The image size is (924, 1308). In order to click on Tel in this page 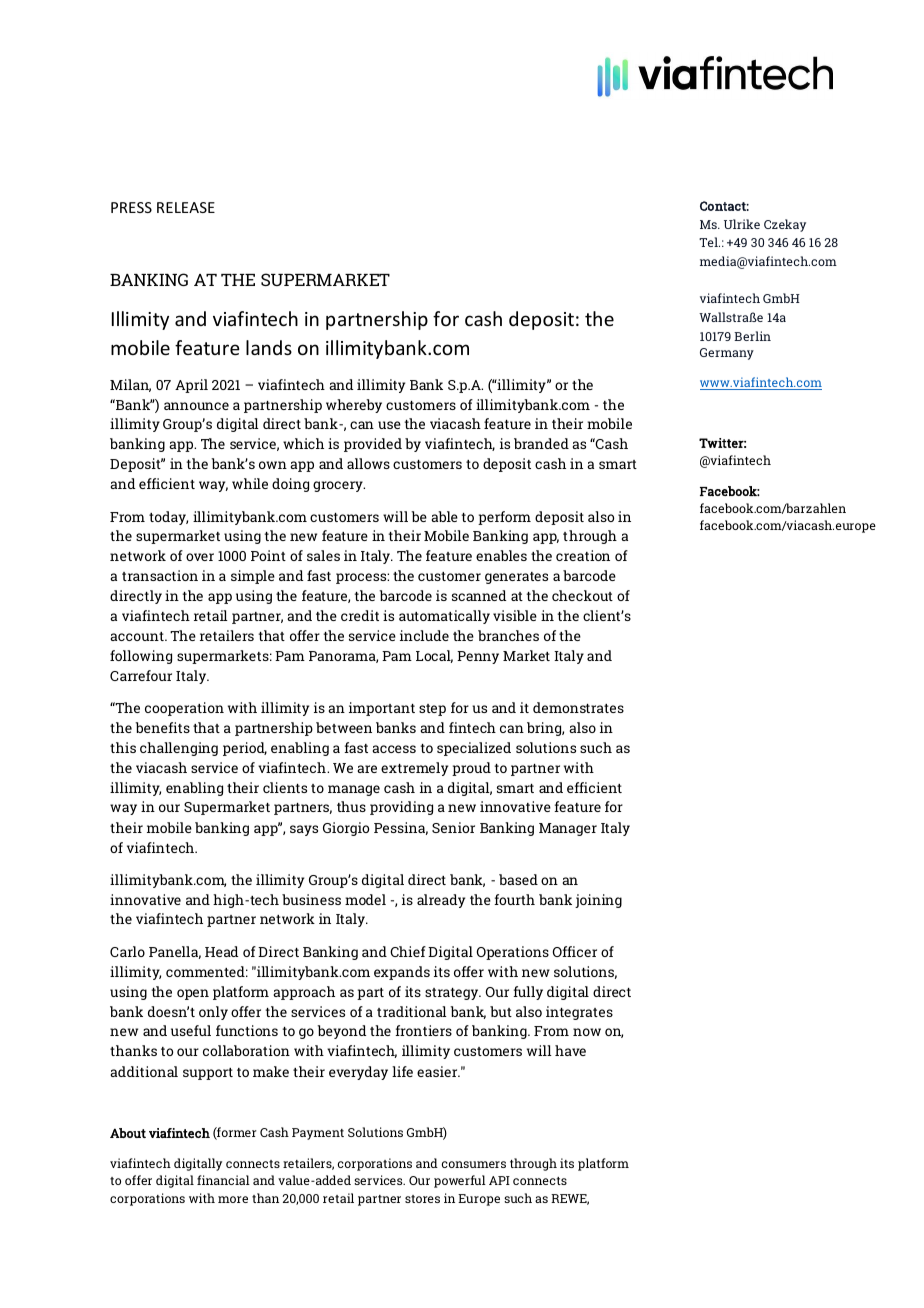, I will do `click(709, 242)`.
